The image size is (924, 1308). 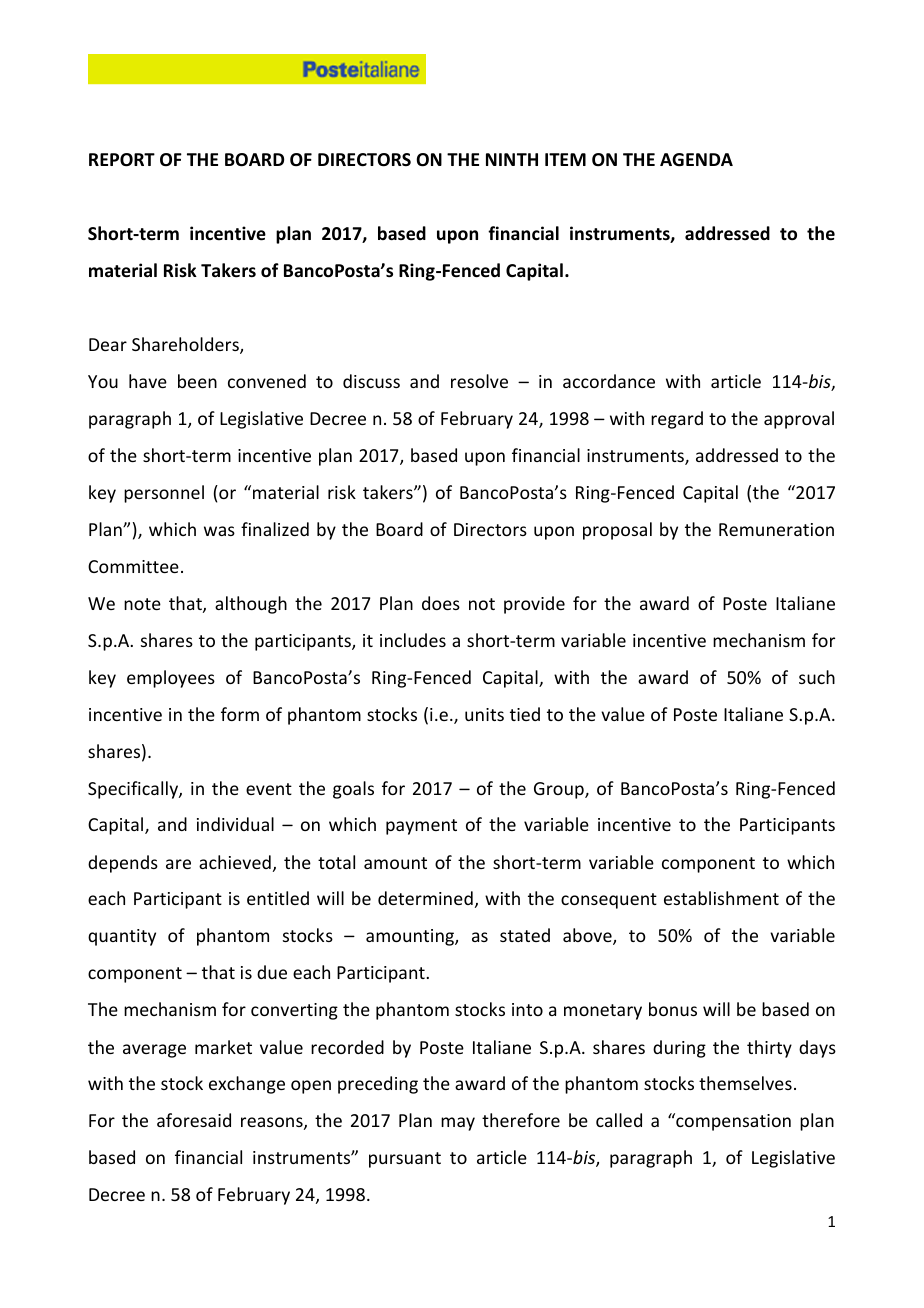 I want to click on establishment, so click(x=721, y=898).
